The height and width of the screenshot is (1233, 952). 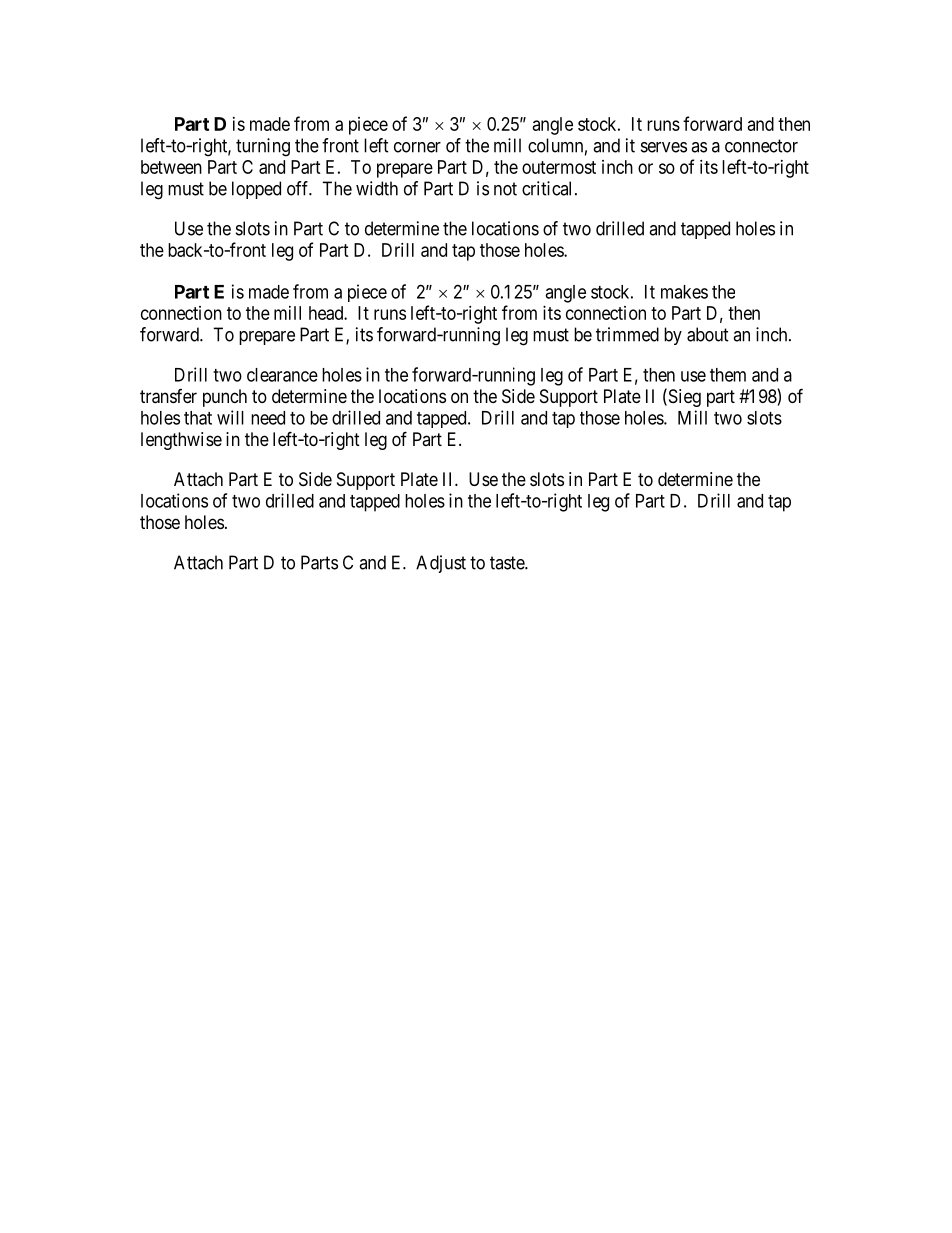 What do you see at coordinates (684, 292) in the screenshot?
I see `makes` at bounding box center [684, 292].
